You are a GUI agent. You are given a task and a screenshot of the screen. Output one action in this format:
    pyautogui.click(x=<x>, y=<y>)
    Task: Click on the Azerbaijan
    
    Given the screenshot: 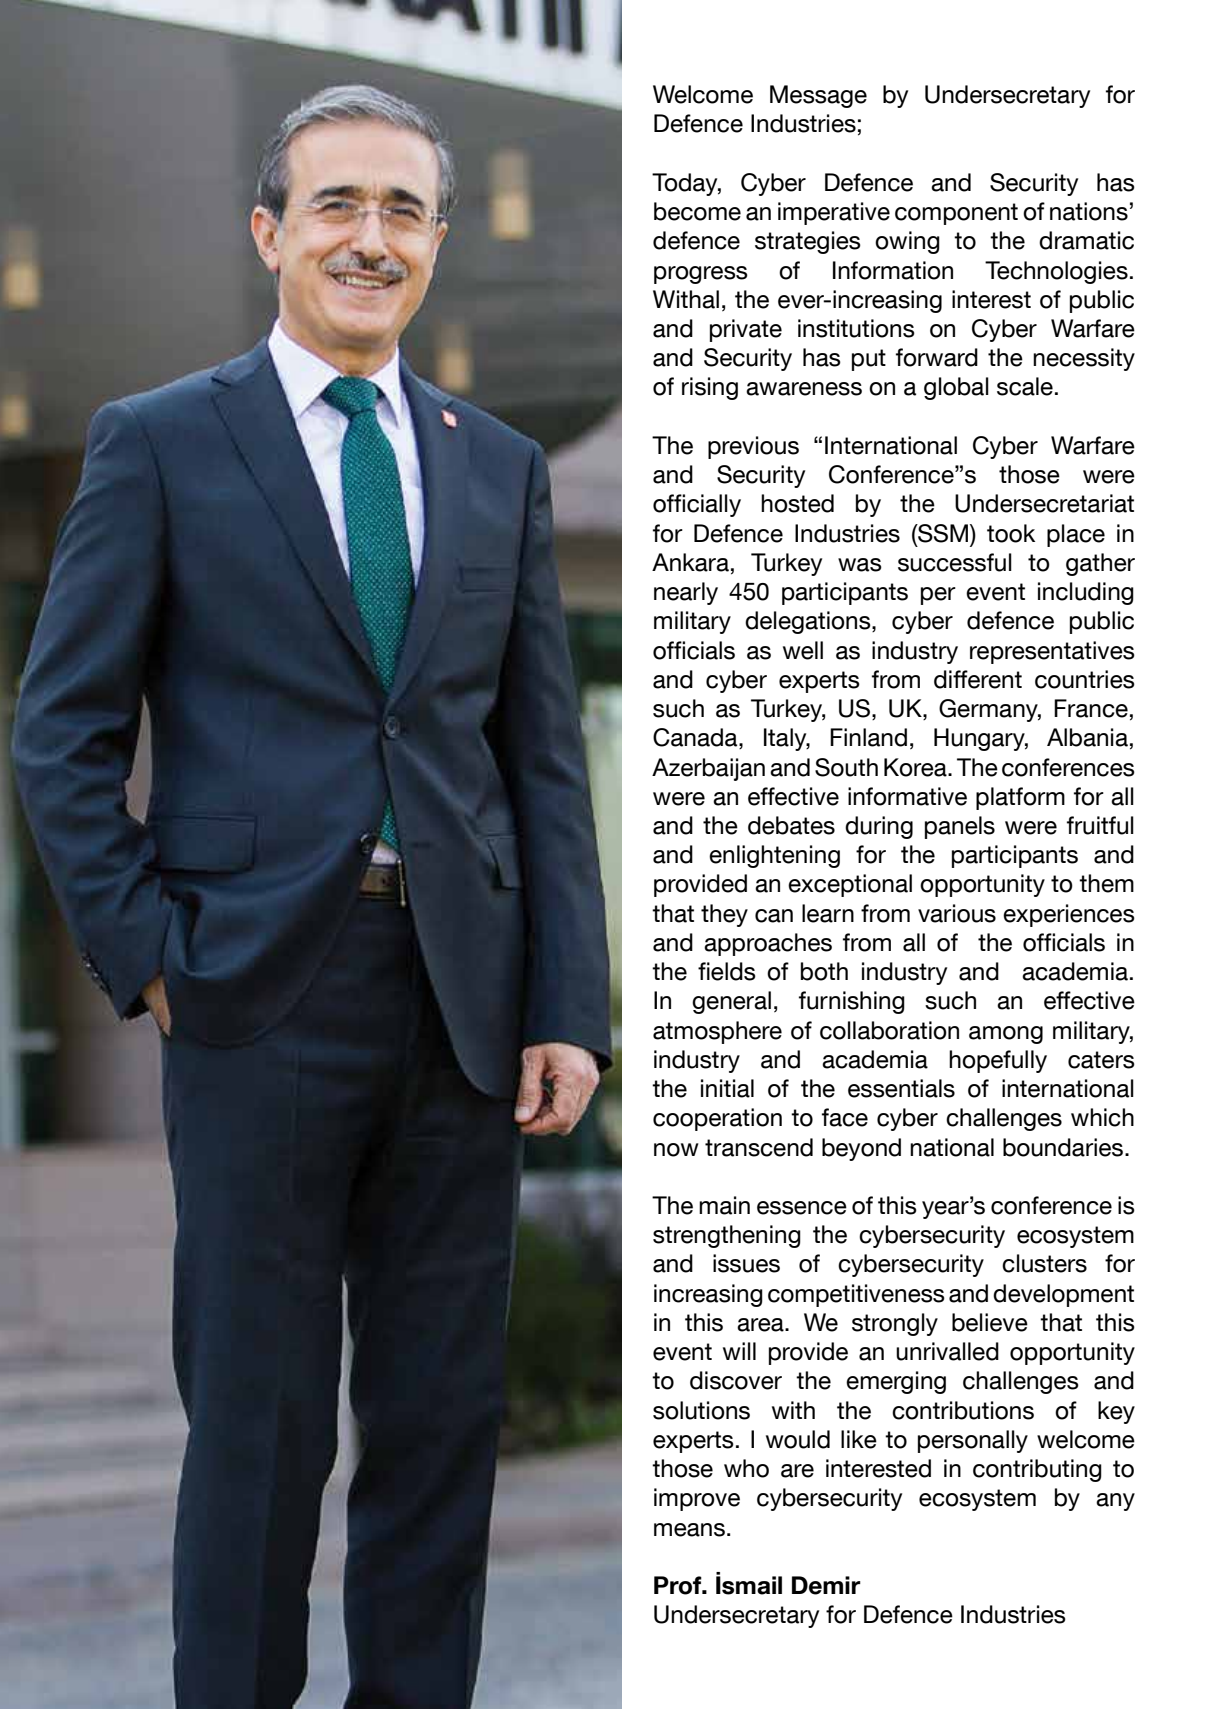 What is the action you would take?
    pyautogui.click(x=708, y=769)
